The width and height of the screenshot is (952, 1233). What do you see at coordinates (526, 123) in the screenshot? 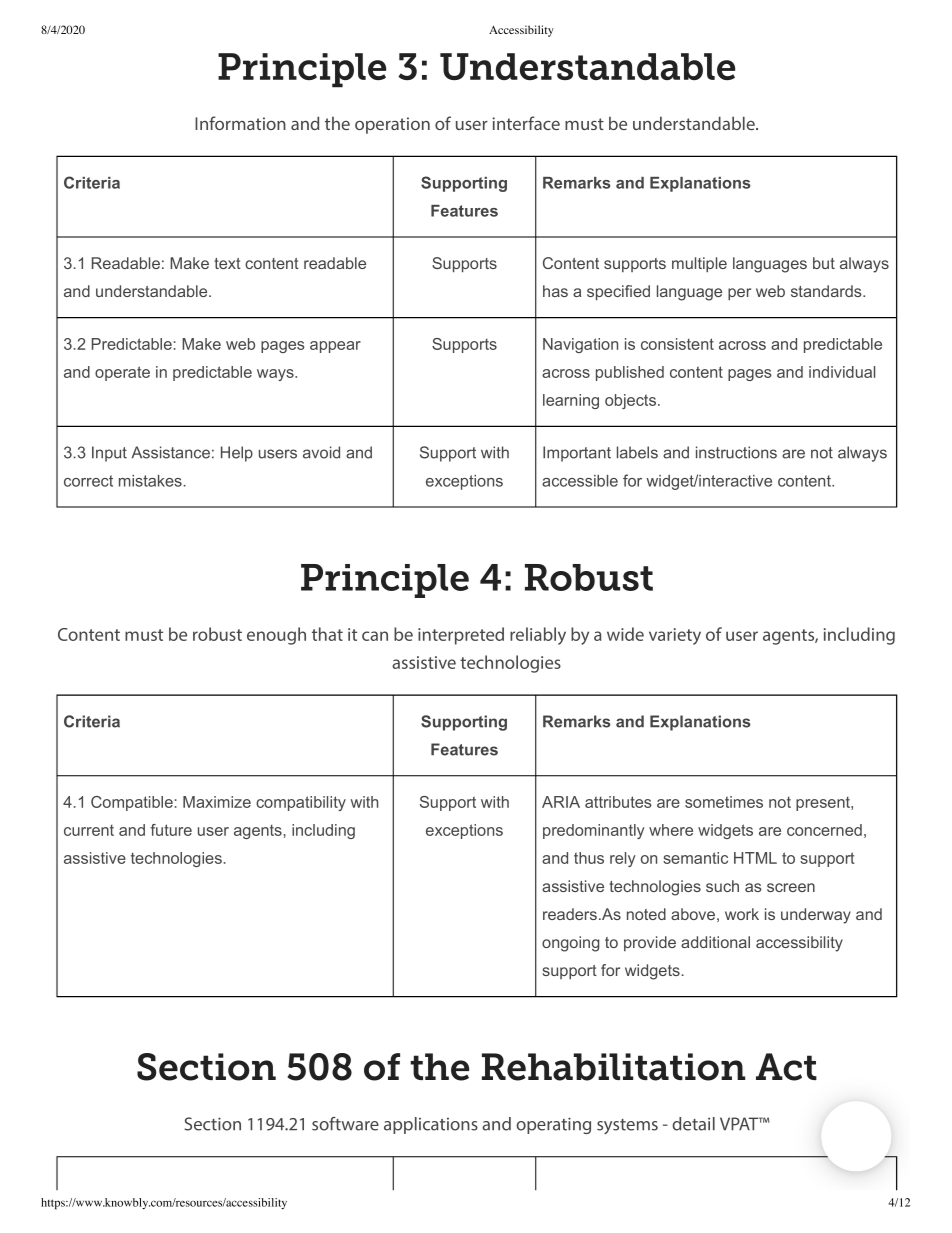
I see `interface` at bounding box center [526, 123].
